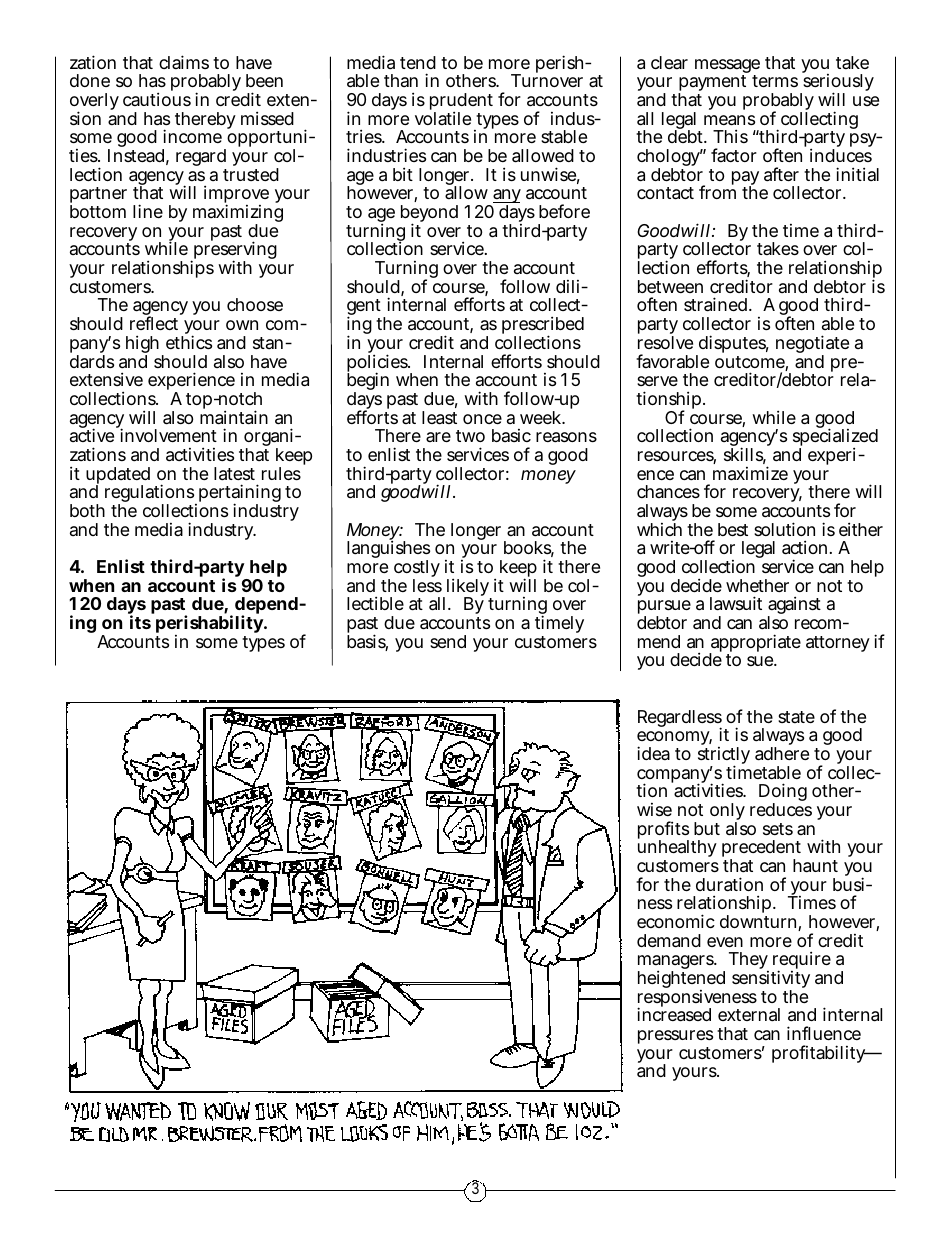  I want to click on appropriate, so click(755, 644).
